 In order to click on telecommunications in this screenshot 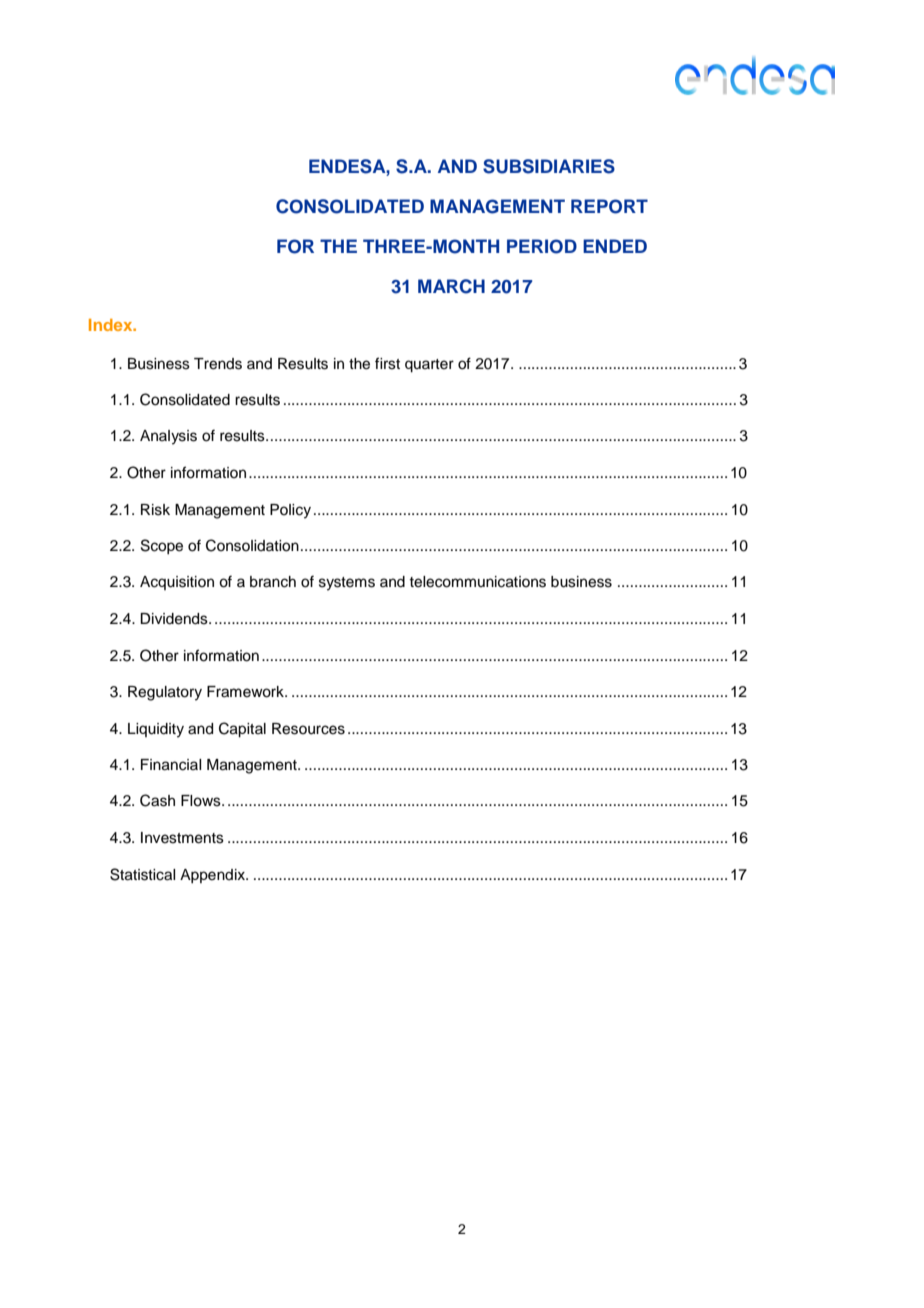, I will do `click(477, 582)`.
